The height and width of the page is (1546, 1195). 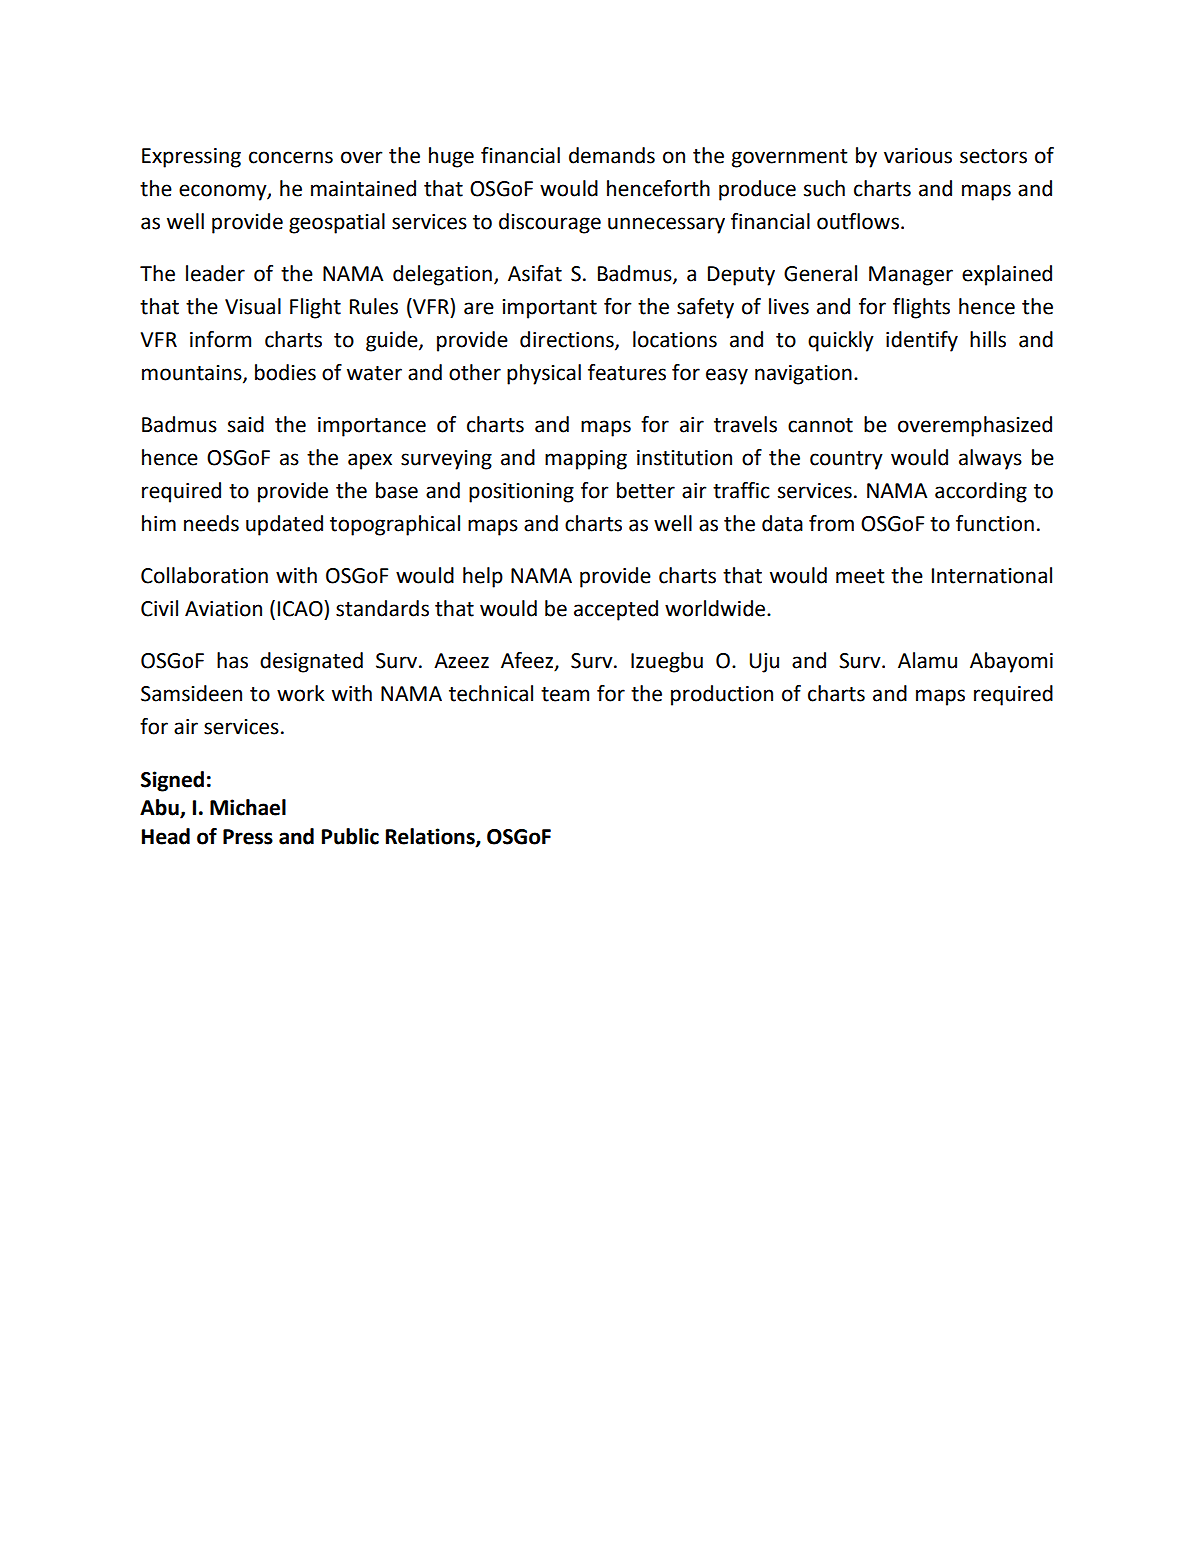 I want to click on demands, so click(x=612, y=155).
